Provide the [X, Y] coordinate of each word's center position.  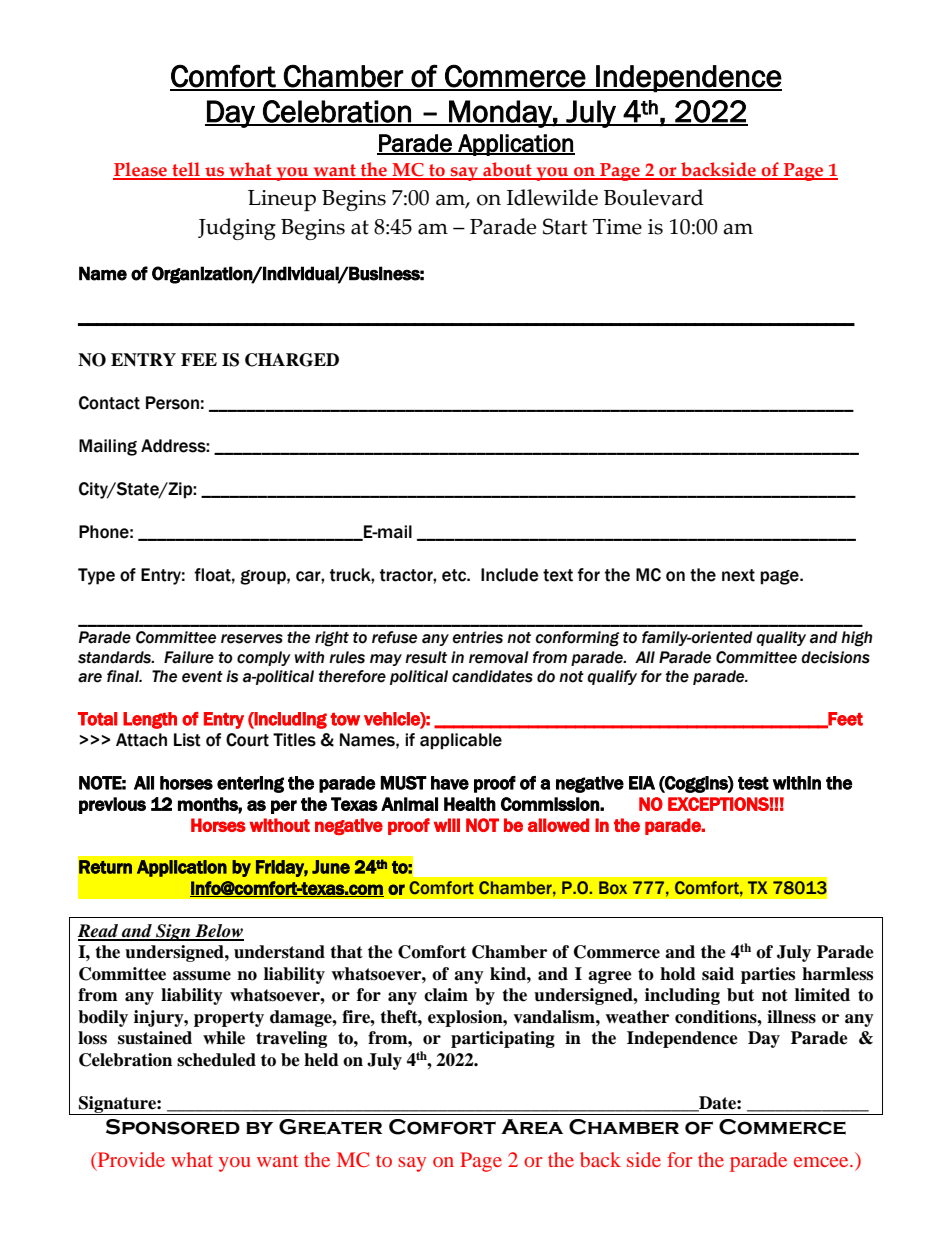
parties [768, 975]
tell [186, 171]
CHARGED [292, 360]
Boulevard [654, 197]
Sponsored [173, 1127]
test [753, 783]
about [507, 171]
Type [96, 576]
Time [617, 227]
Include [510, 575]
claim [446, 995]
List [187, 740]
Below [218, 932]
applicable [461, 741]
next [738, 575]
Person [172, 403]
